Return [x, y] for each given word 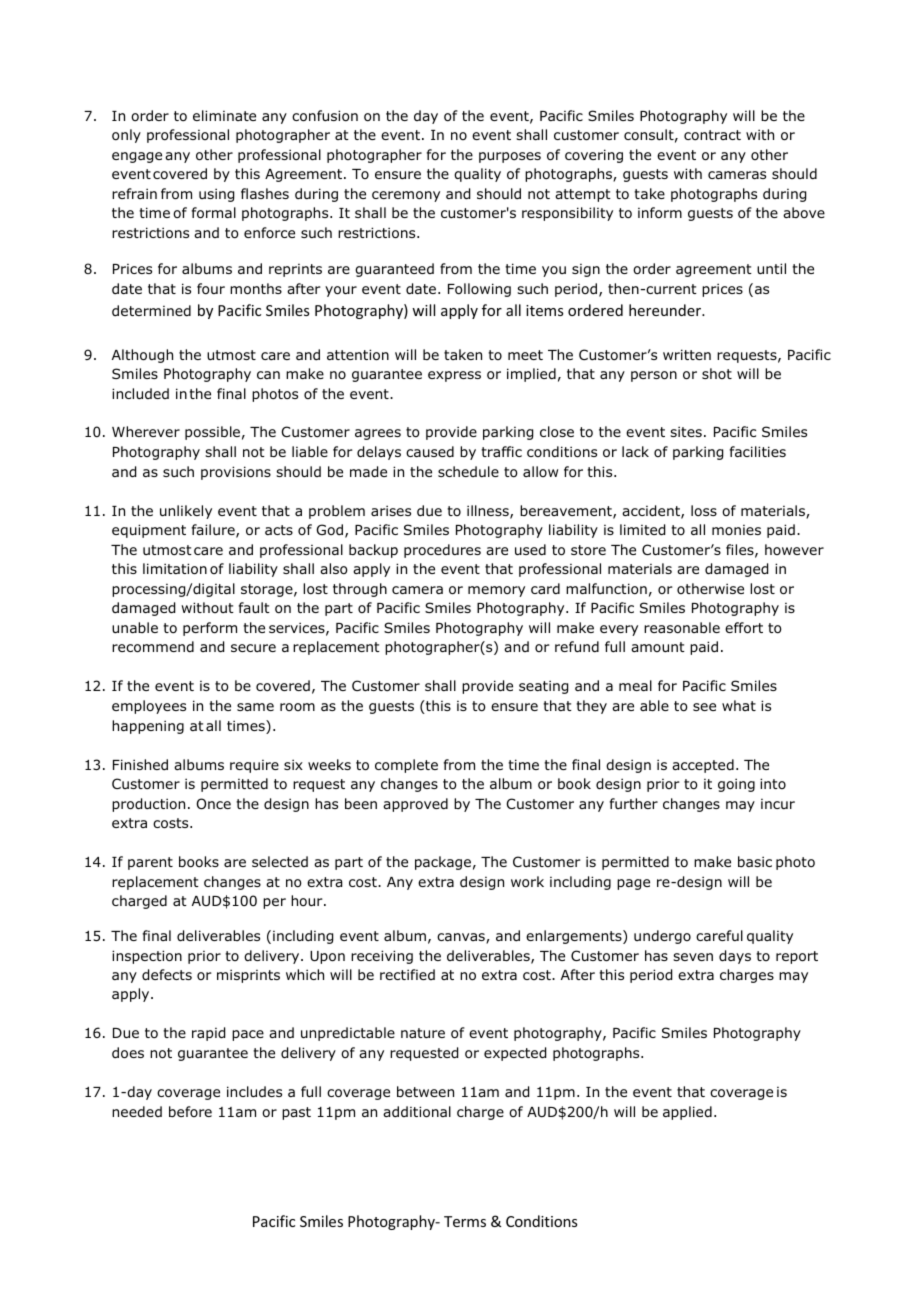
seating [543, 687]
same [255, 707]
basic [755, 861]
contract [712, 135]
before [190, 1111]
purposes [510, 157]
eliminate [224, 115]
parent [150, 863]
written [687, 354]
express [454, 376]
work [527, 882]
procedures [442, 551]
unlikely [186, 512]
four [211, 289]
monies [736, 530]
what [739, 705]
